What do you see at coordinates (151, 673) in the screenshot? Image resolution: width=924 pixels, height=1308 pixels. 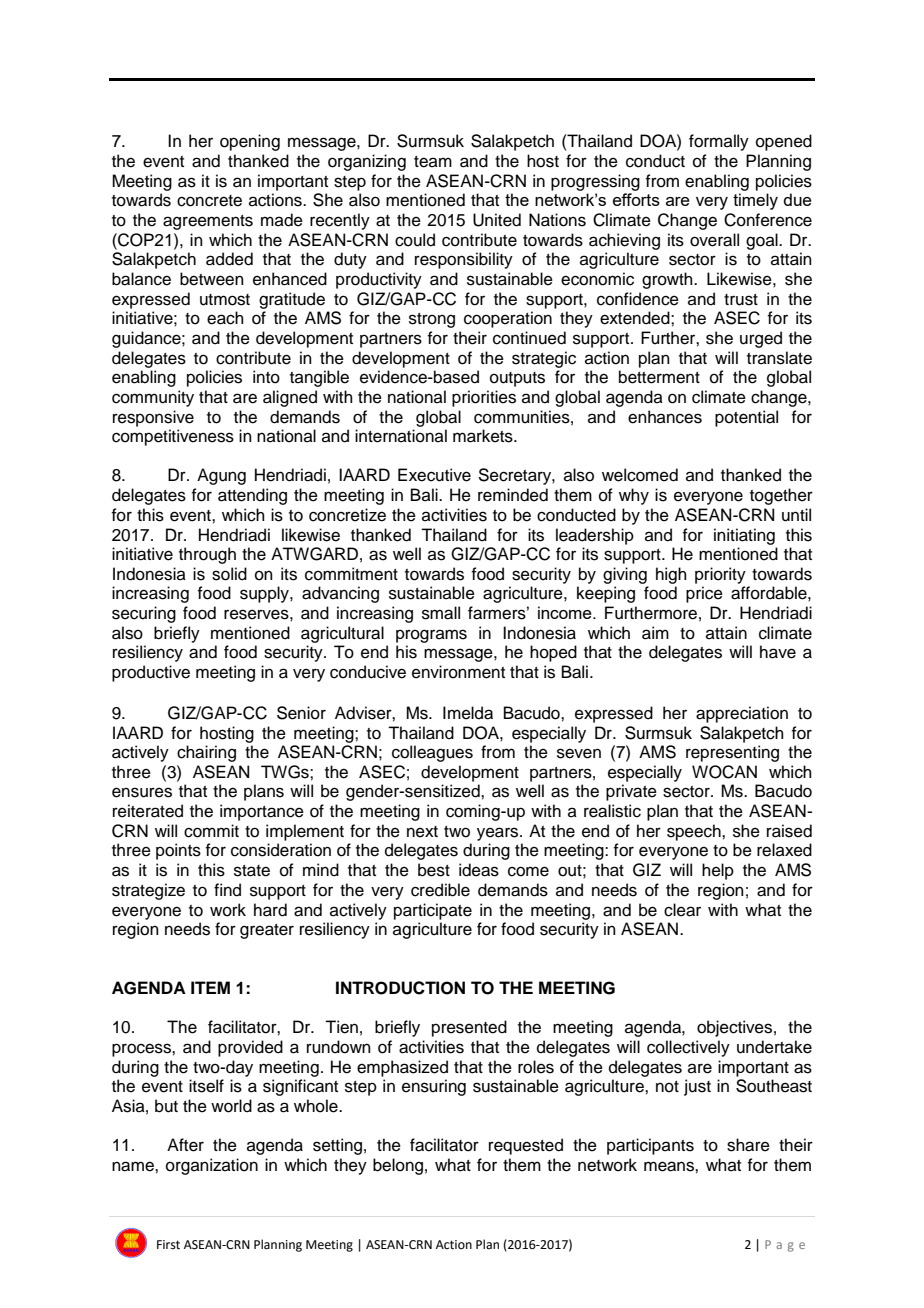 I see `productive` at bounding box center [151, 673].
